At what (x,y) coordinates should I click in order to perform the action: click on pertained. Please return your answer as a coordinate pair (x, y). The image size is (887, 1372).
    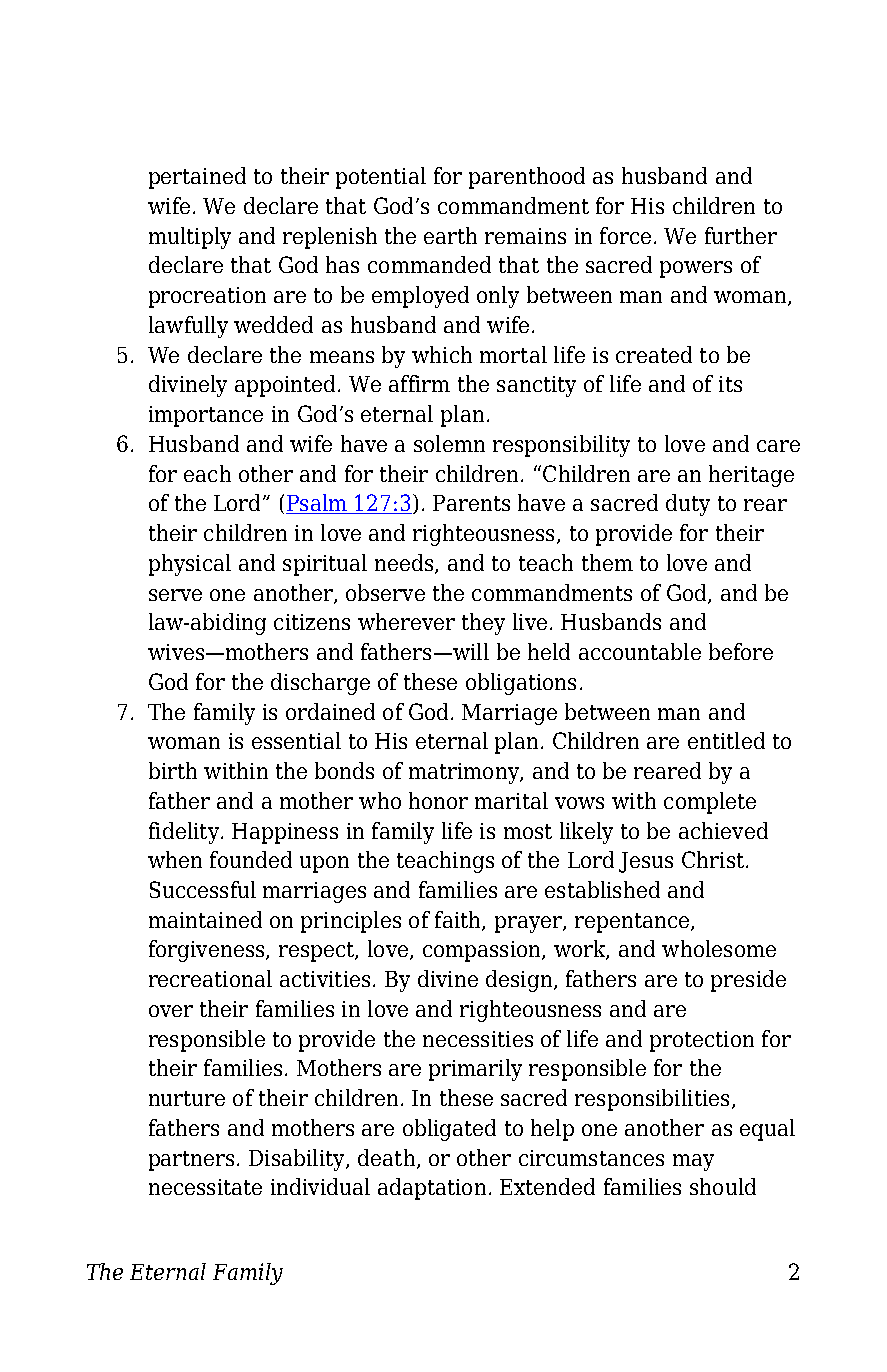
    Looking at the image, I should click on (197, 178).
